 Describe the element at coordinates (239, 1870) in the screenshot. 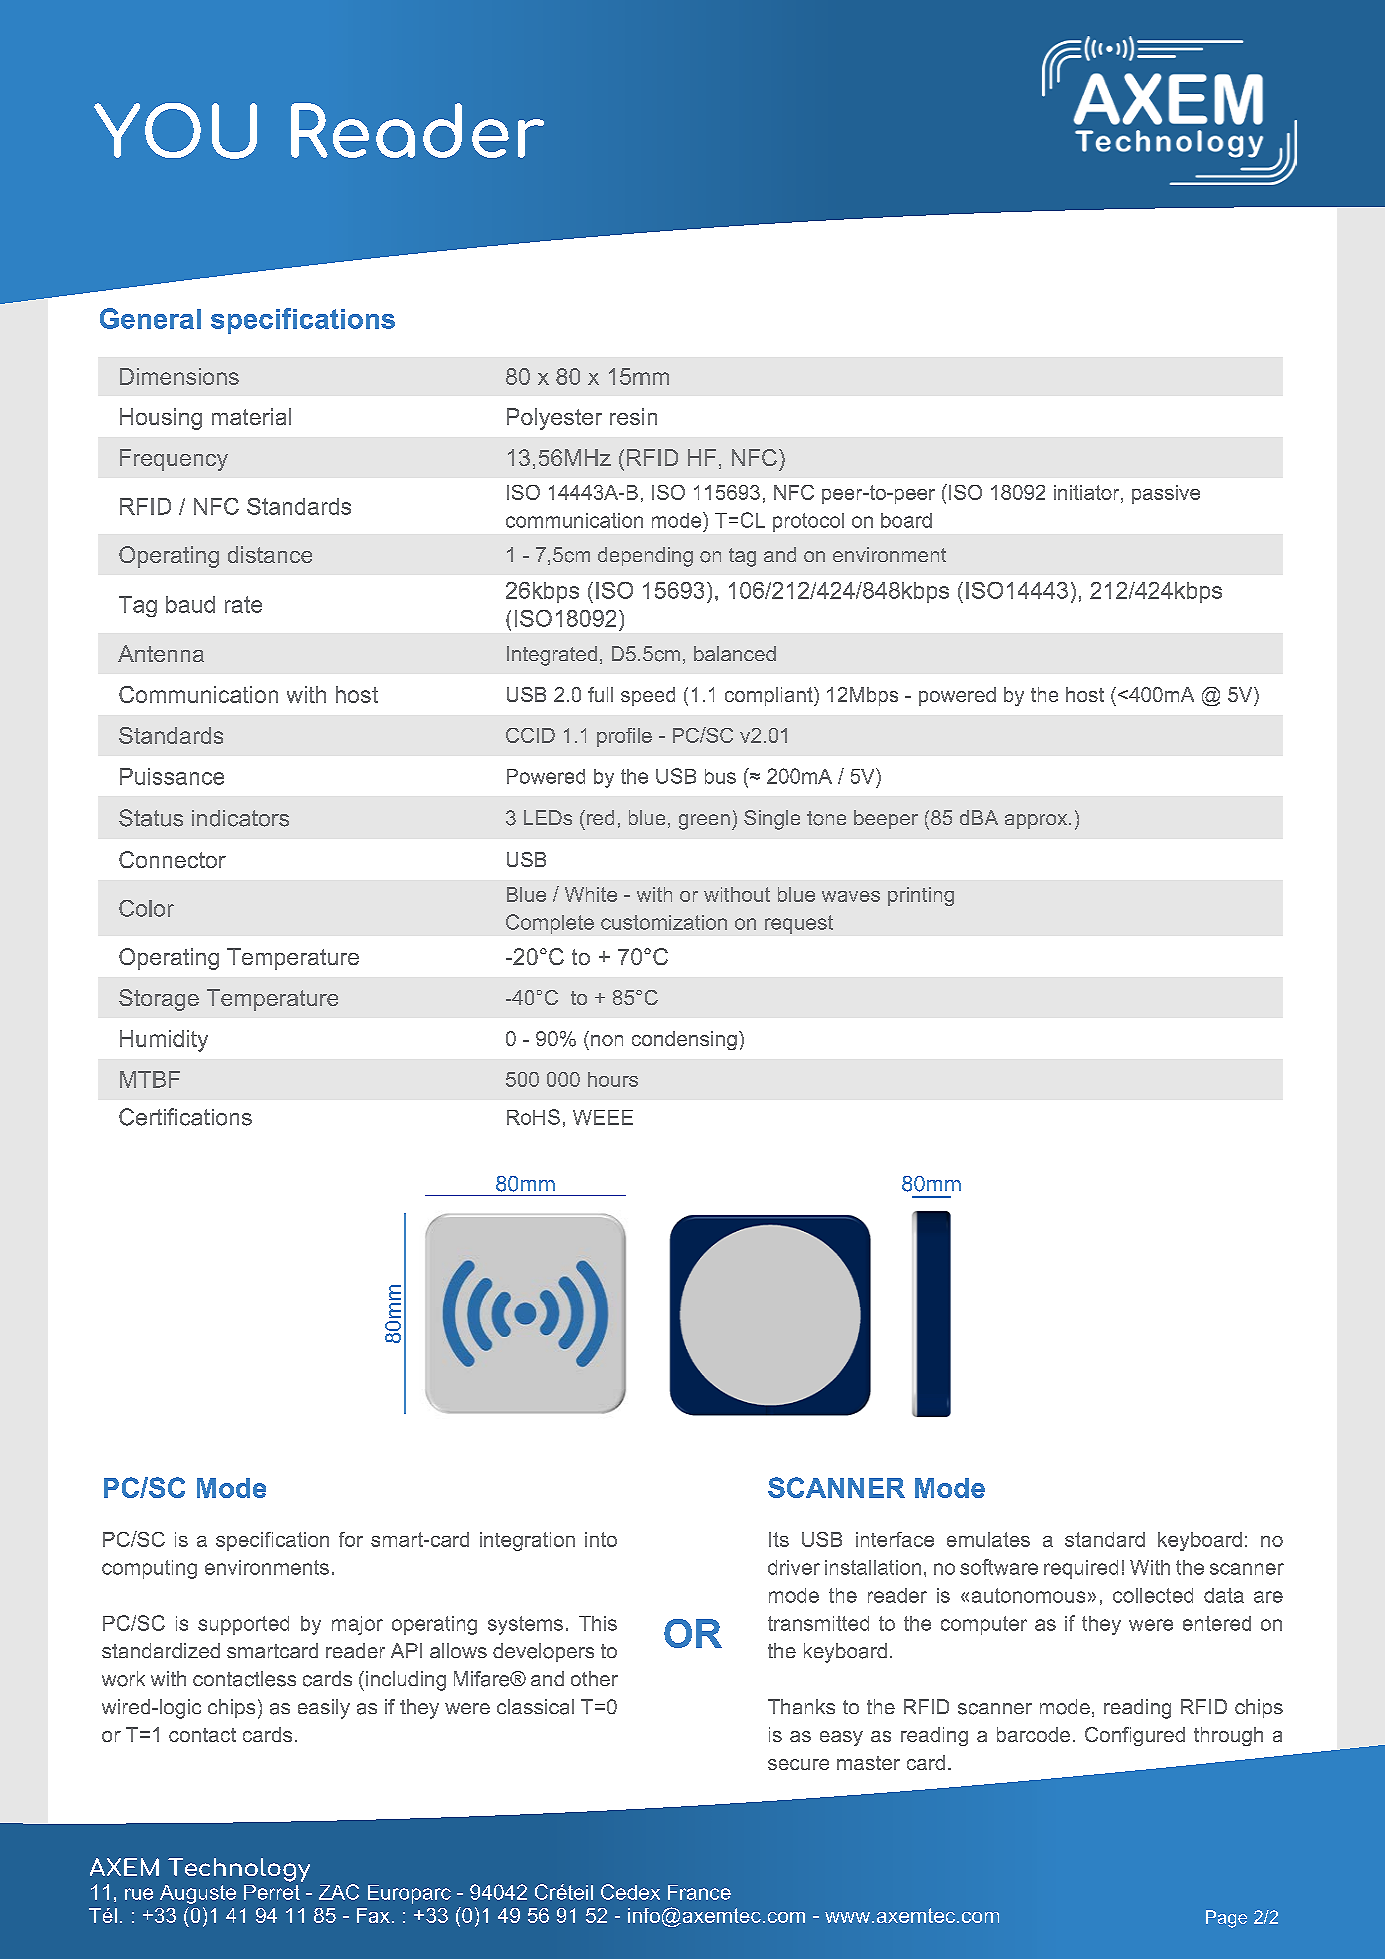

I see `Technology` at that location.
